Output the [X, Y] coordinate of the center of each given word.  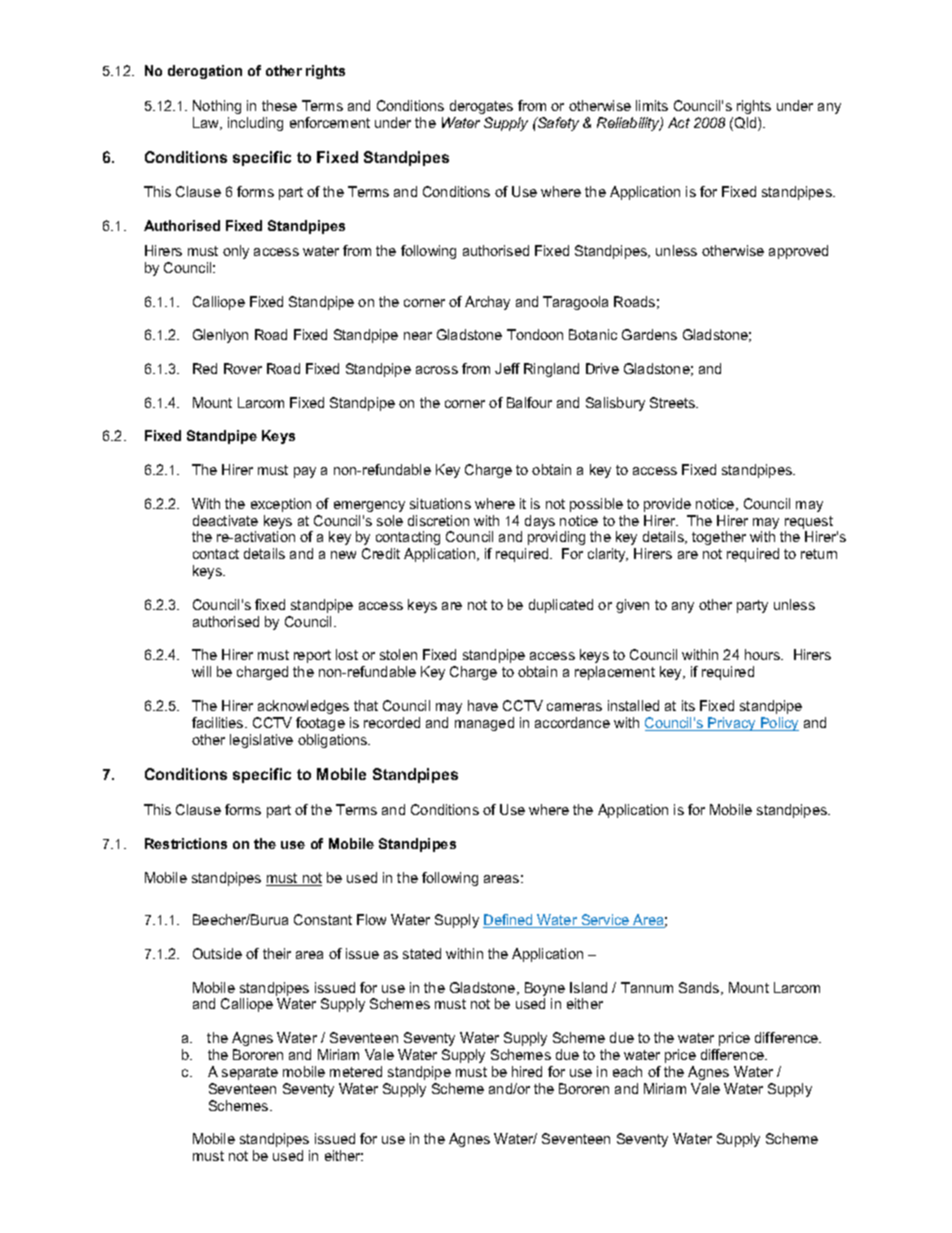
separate [250, 1073]
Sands [700, 988]
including [255, 124]
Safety [557, 124]
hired [527, 1071]
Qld [747, 124]
